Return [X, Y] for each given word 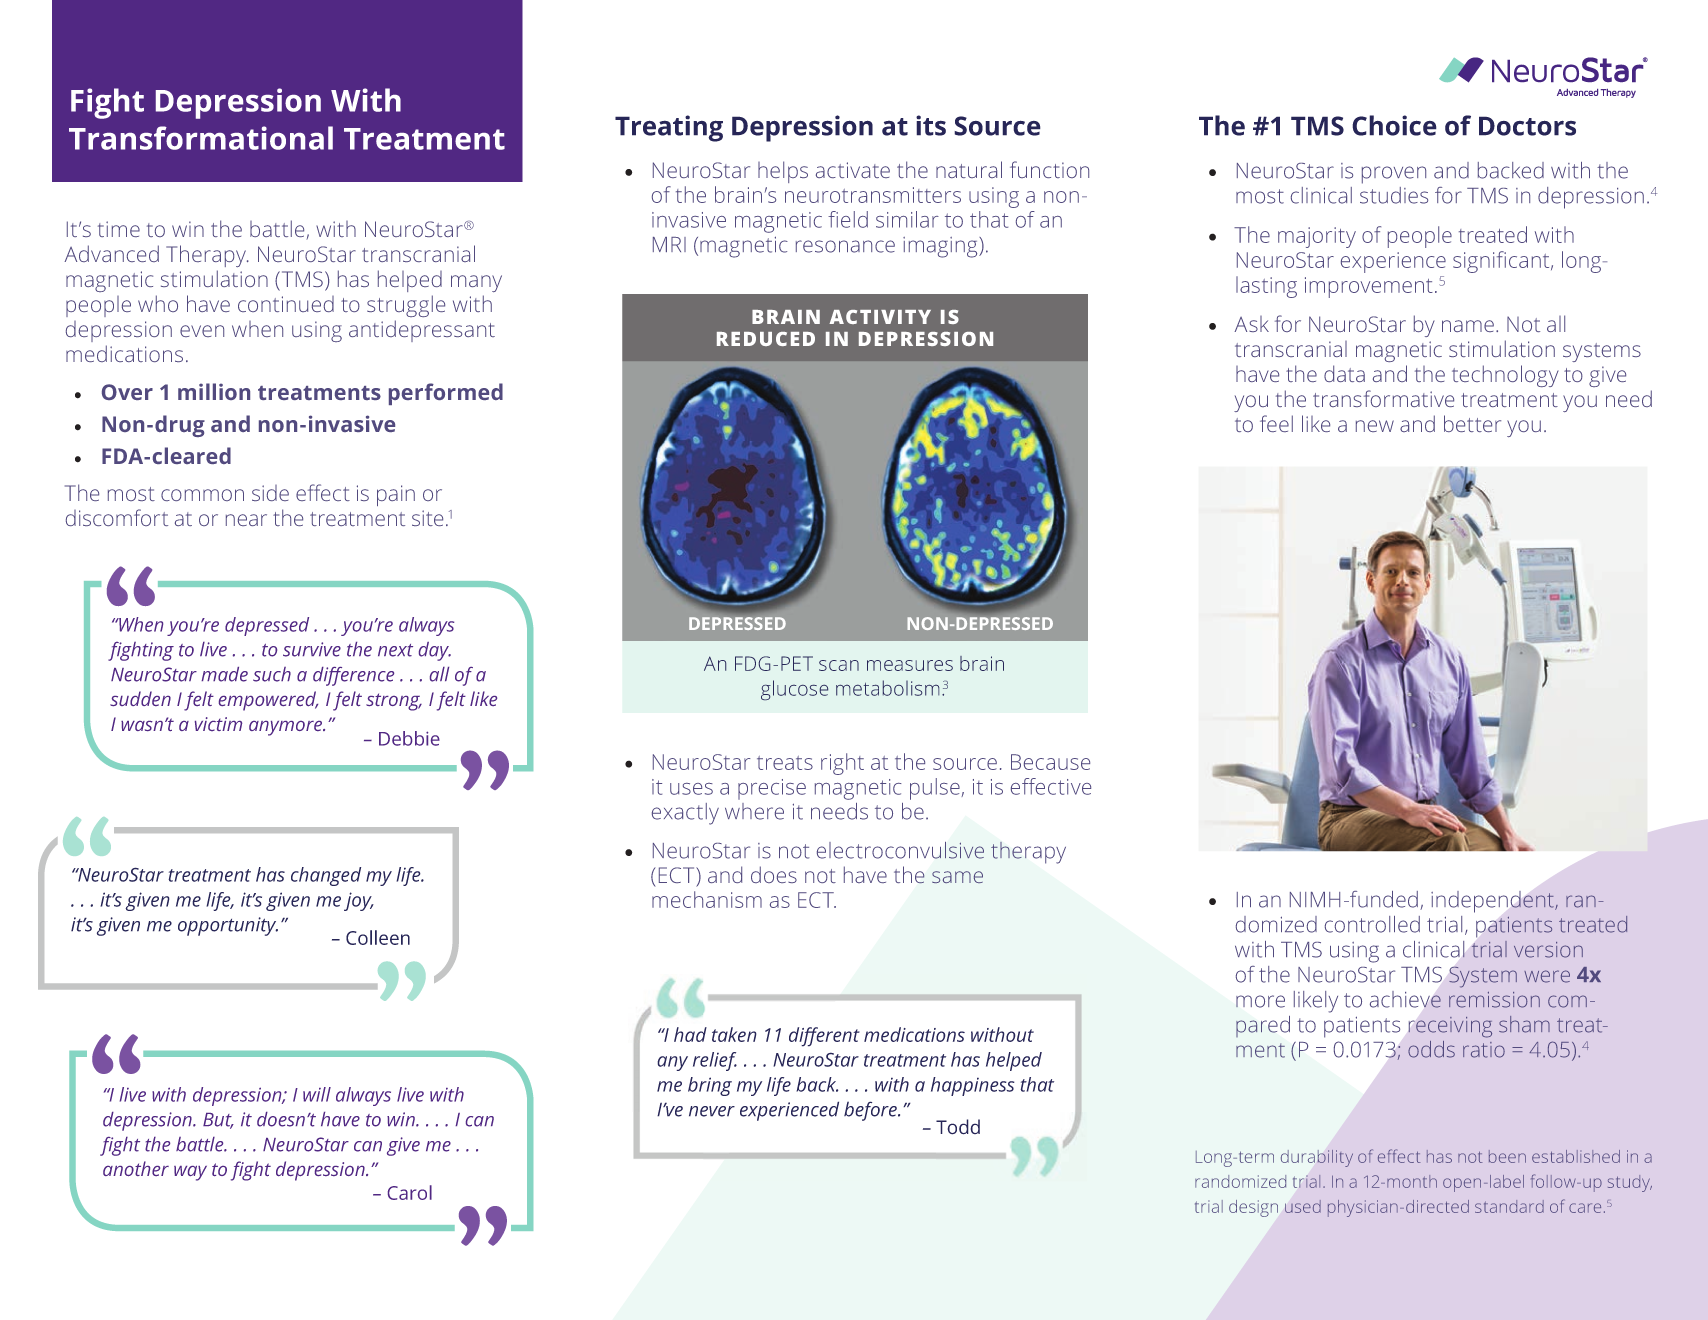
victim [218, 724]
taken [734, 1034]
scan [839, 665]
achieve [1405, 999]
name [1468, 326]
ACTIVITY [880, 317]
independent [1493, 902]
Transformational [201, 138]
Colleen [378, 937]
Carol [410, 1192]
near [246, 520]
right [842, 764]
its [931, 125]
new [1375, 426]
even [202, 331]
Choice [1394, 125]
